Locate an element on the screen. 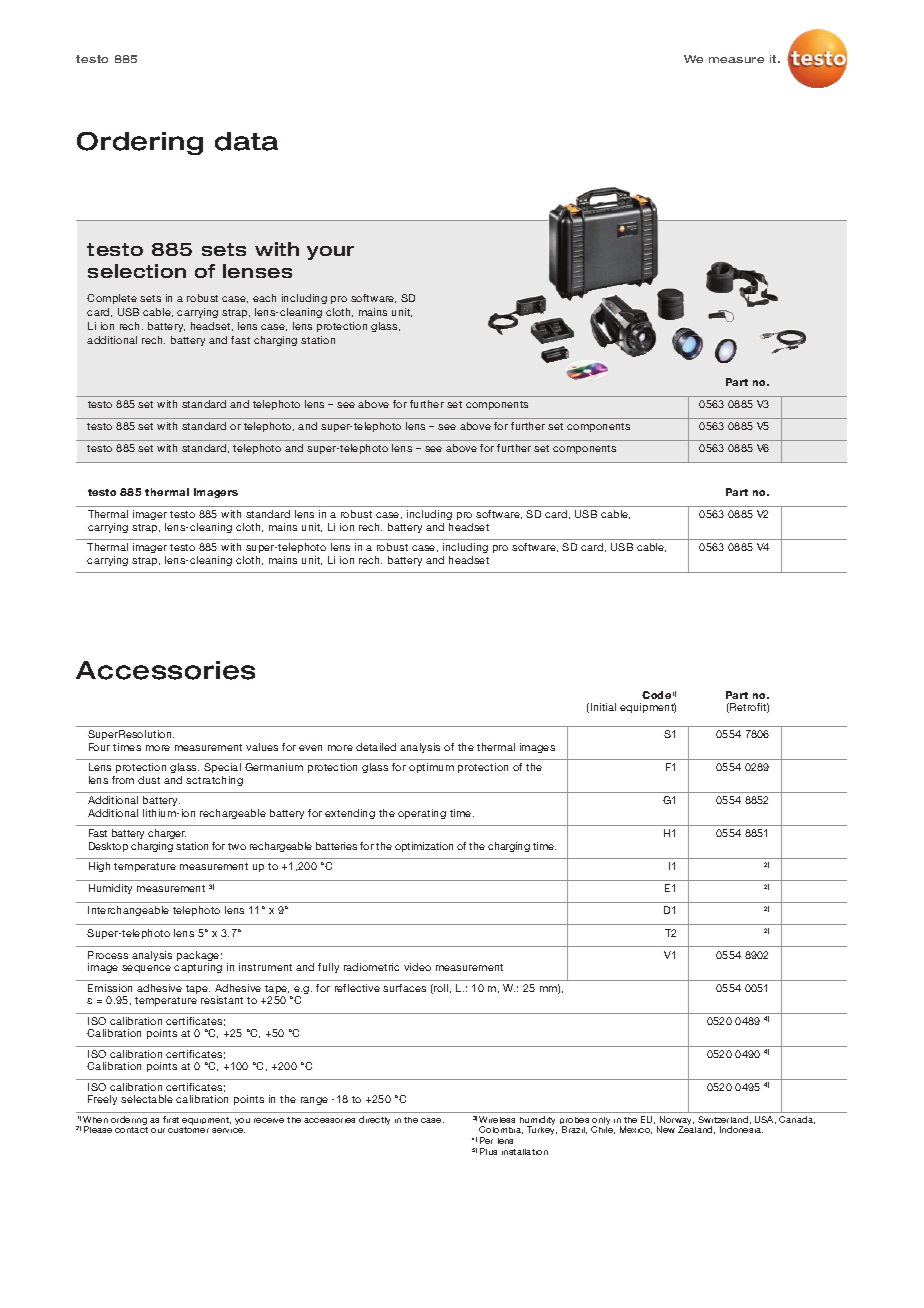 The width and height of the screenshot is (924, 1308). Colombia is located at coordinates (501, 1130).
